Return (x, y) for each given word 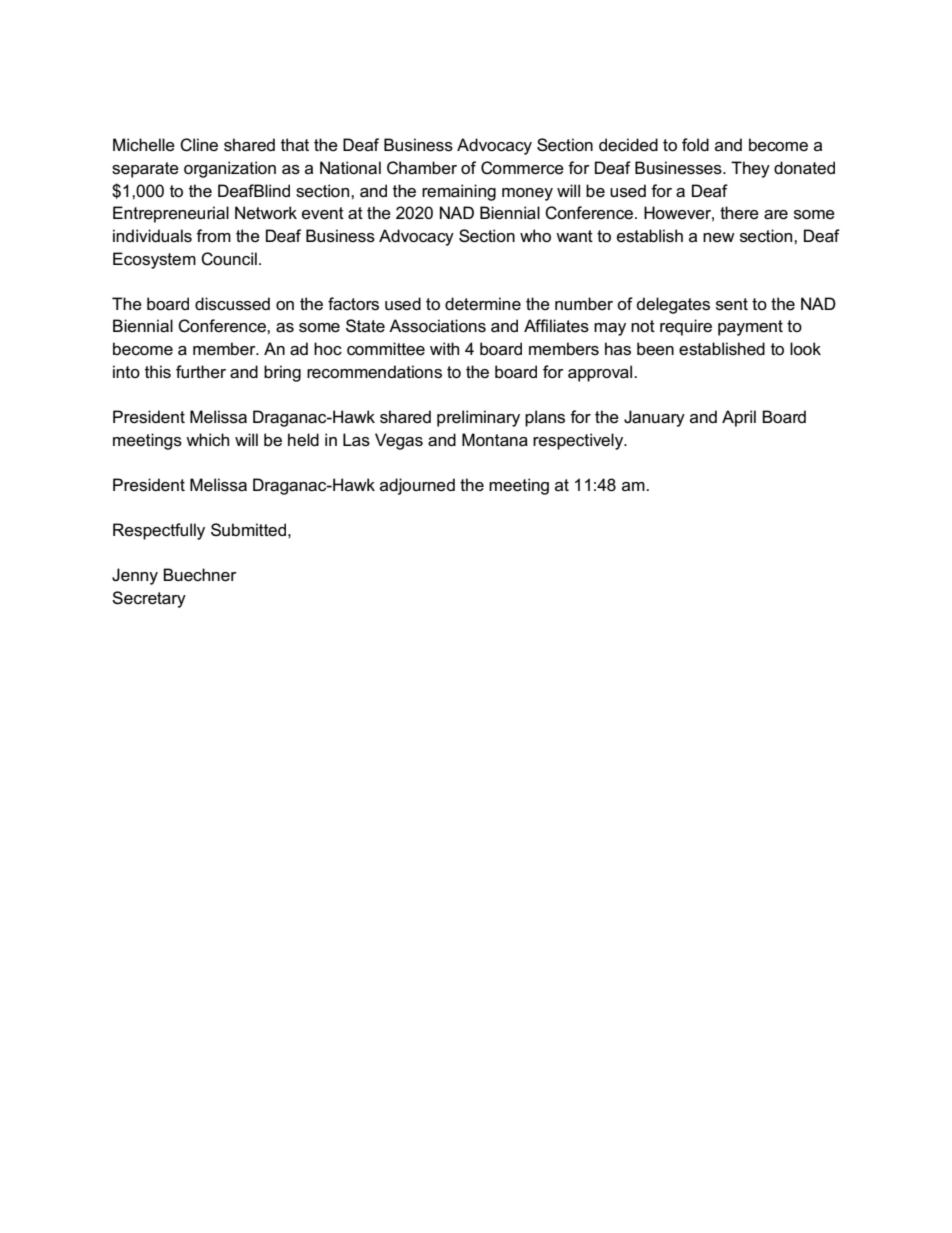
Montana (495, 440)
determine (483, 304)
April (739, 418)
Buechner (200, 575)
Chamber (422, 168)
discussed (232, 304)
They (750, 169)
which (207, 440)
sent (732, 304)
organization (230, 169)
